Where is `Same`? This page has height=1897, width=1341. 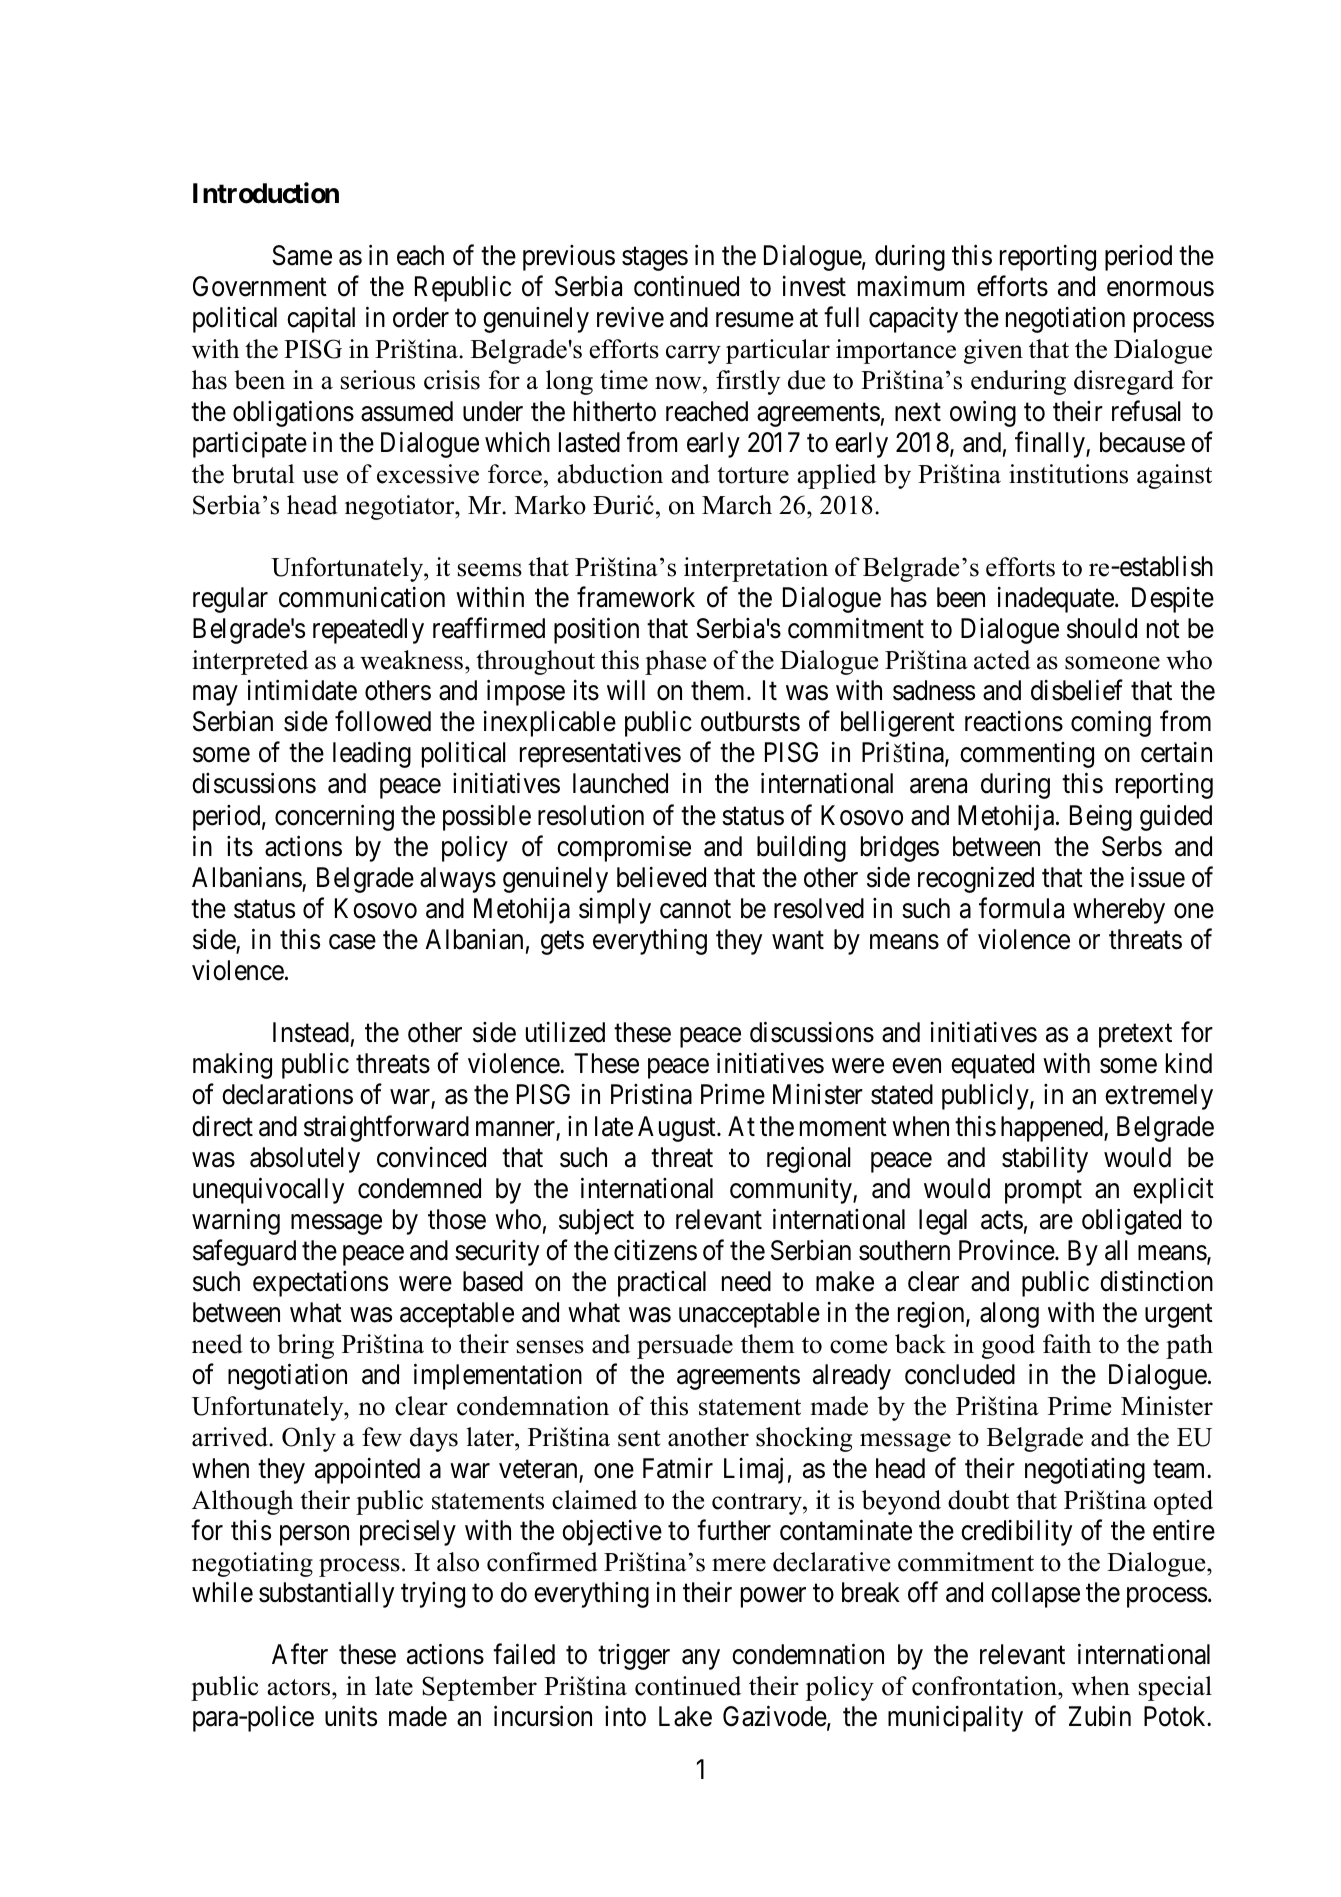
Same is located at coordinates (302, 255).
